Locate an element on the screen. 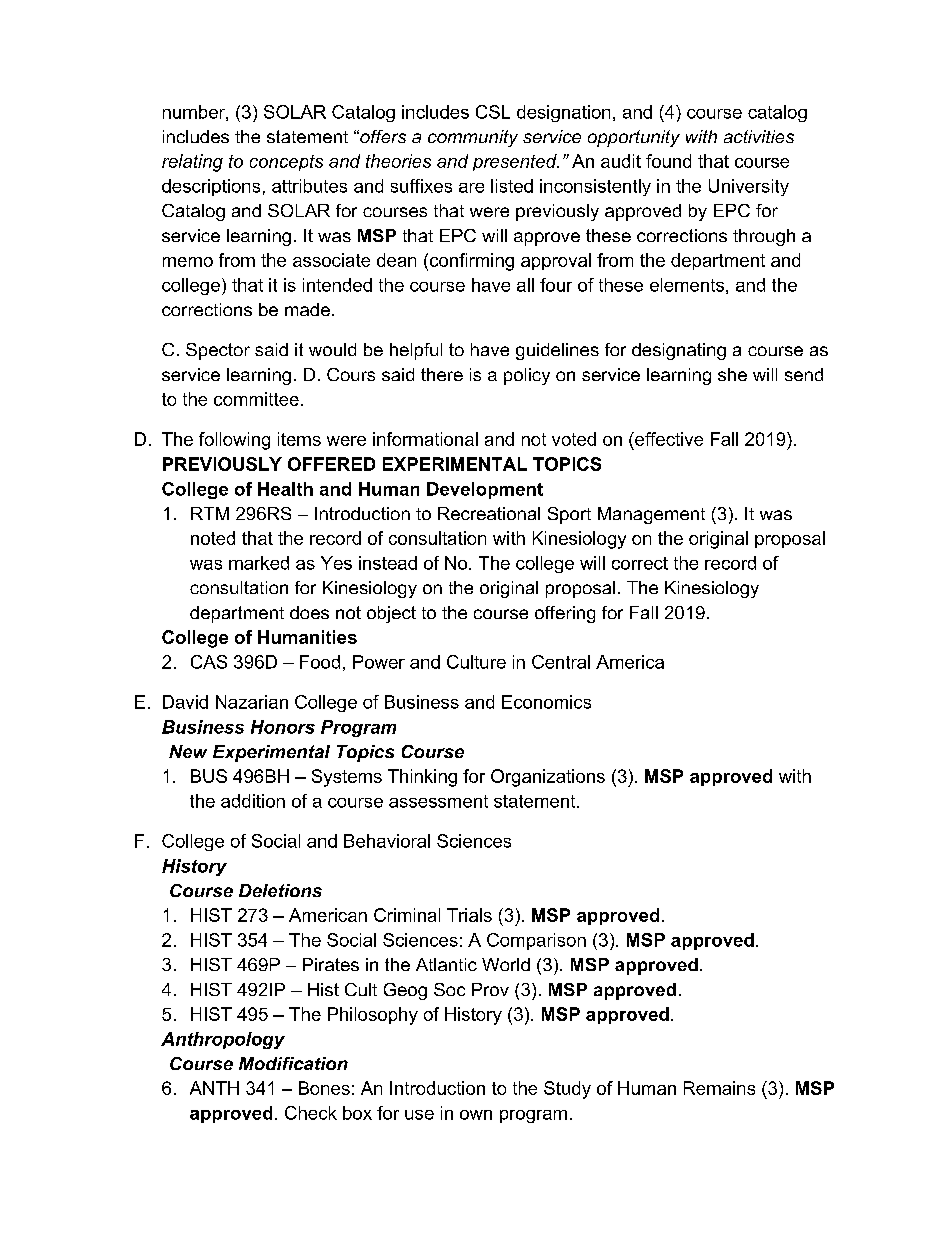 This screenshot has width=952, height=1233. she is located at coordinates (732, 374).
